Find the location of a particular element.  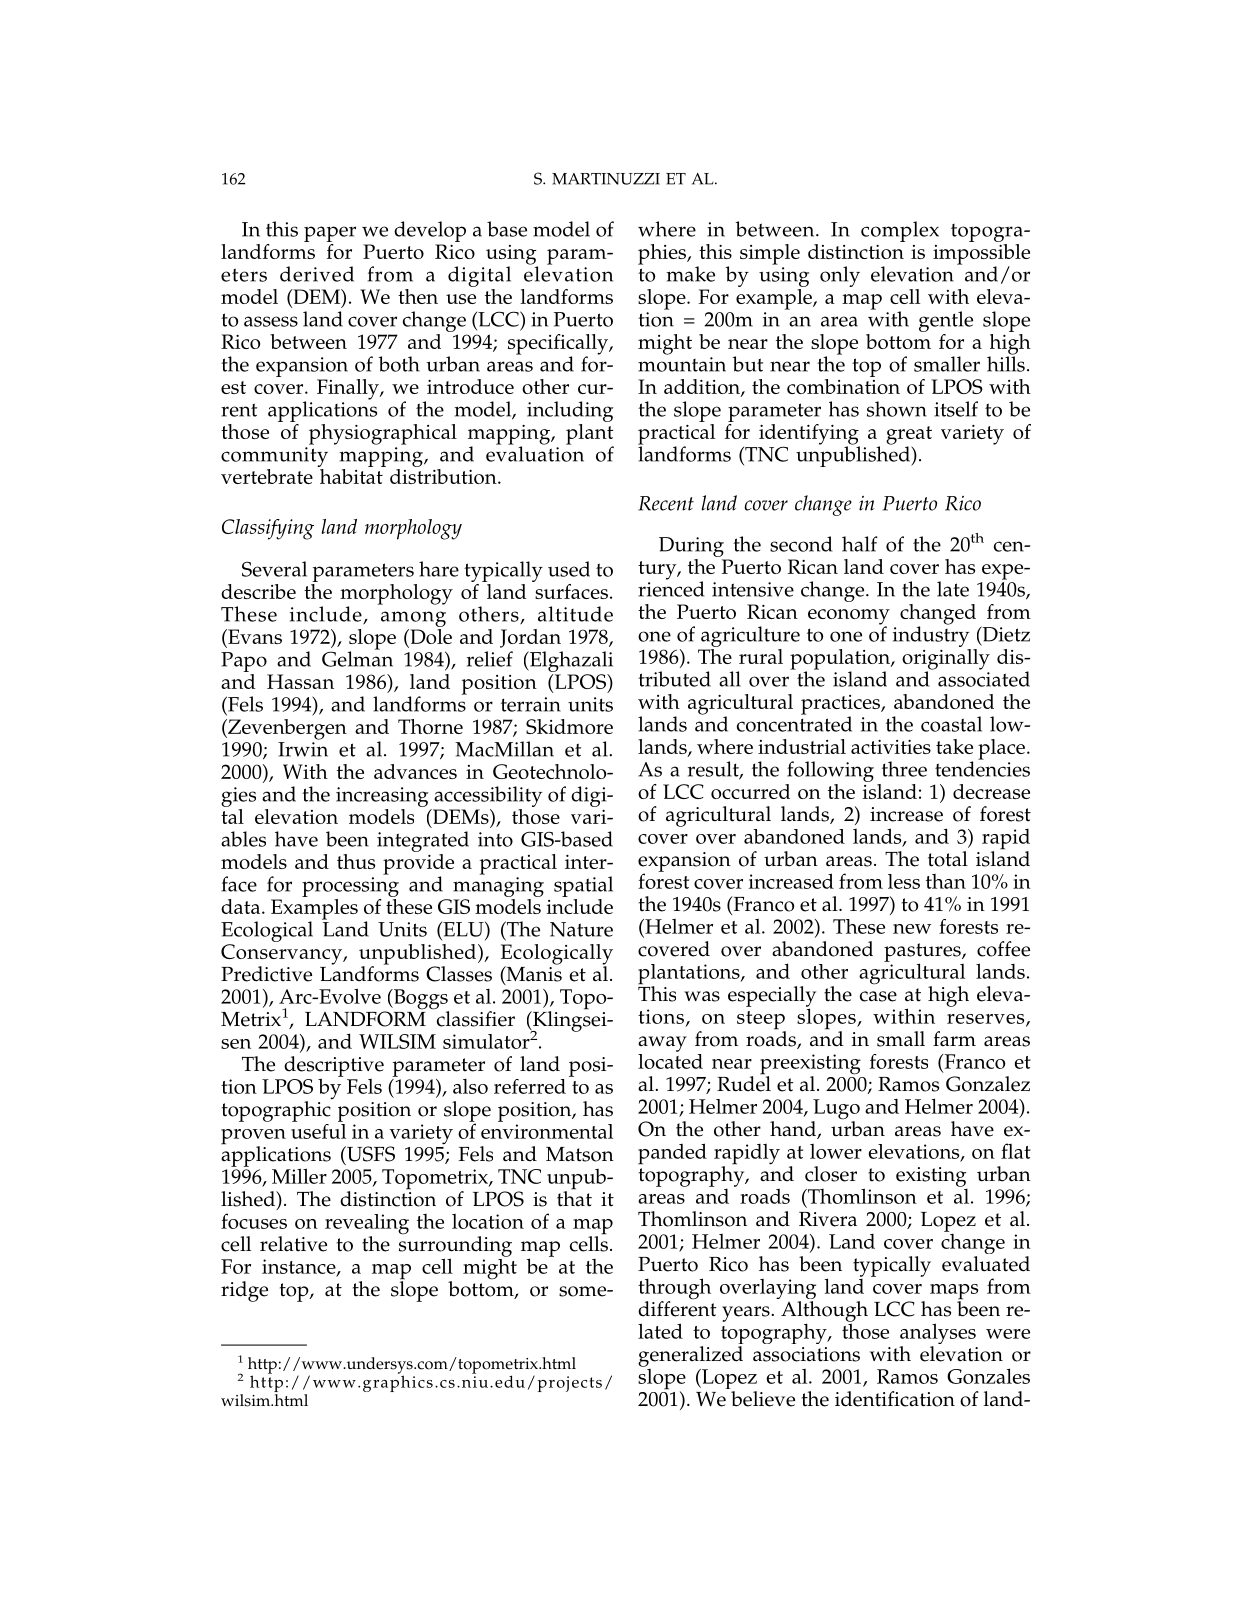

paper is located at coordinates (330, 235).
